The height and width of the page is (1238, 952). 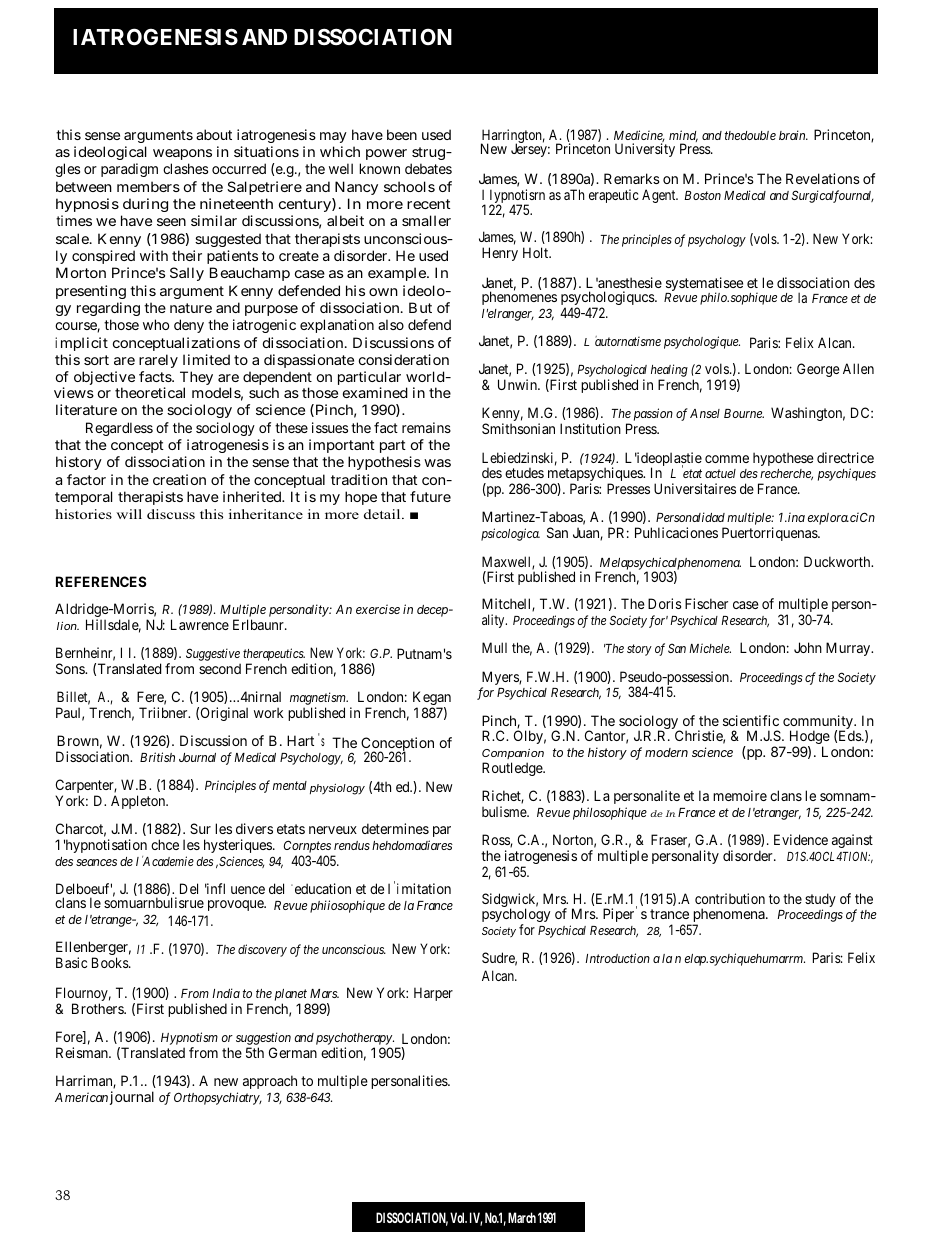 I want to click on clashes, so click(x=185, y=168).
